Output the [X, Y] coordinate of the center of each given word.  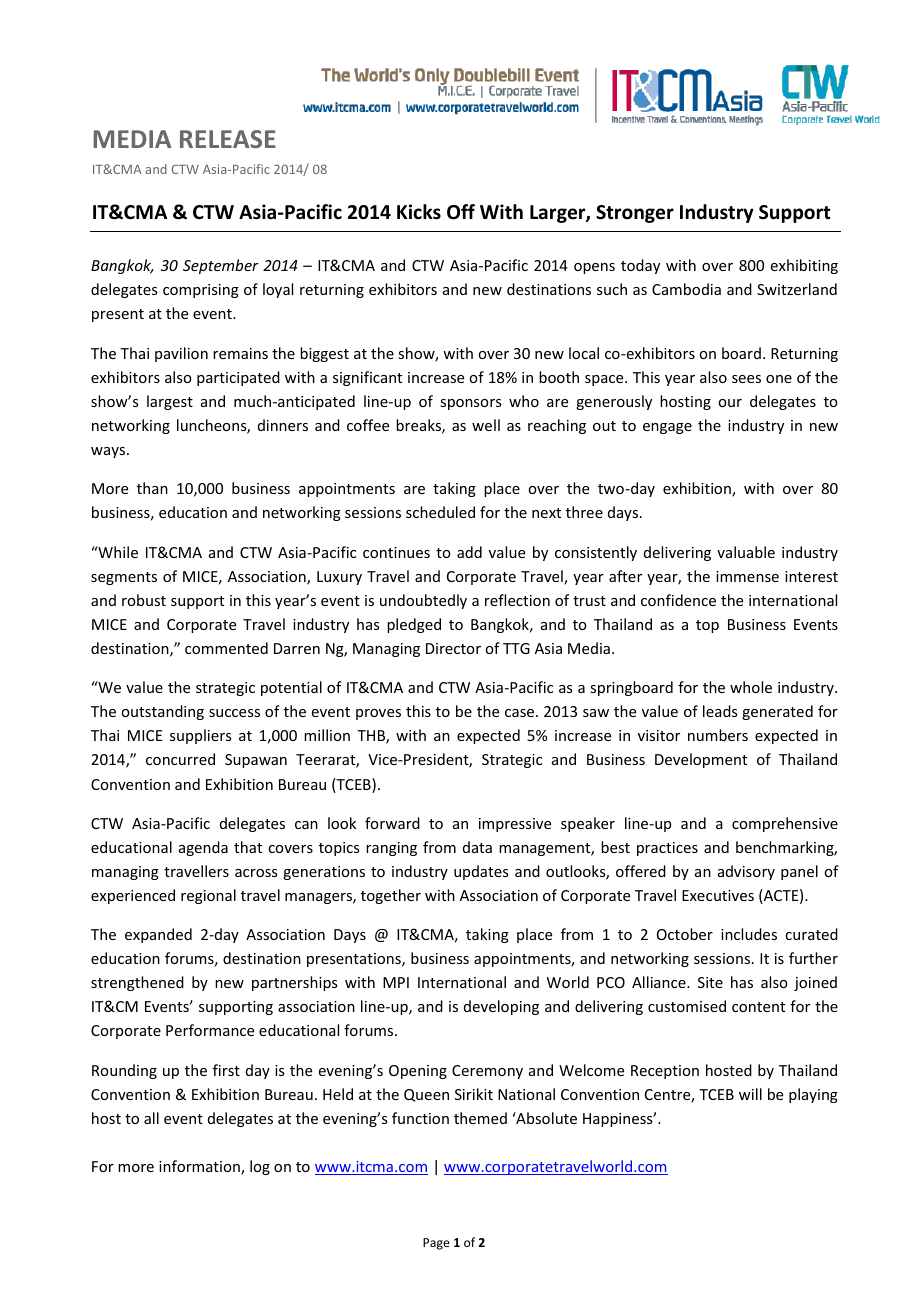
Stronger [635, 214]
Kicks [419, 212]
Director [453, 648]
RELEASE [228, 139]
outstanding [162, 712]
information [200, 1167]
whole [751, 687]
